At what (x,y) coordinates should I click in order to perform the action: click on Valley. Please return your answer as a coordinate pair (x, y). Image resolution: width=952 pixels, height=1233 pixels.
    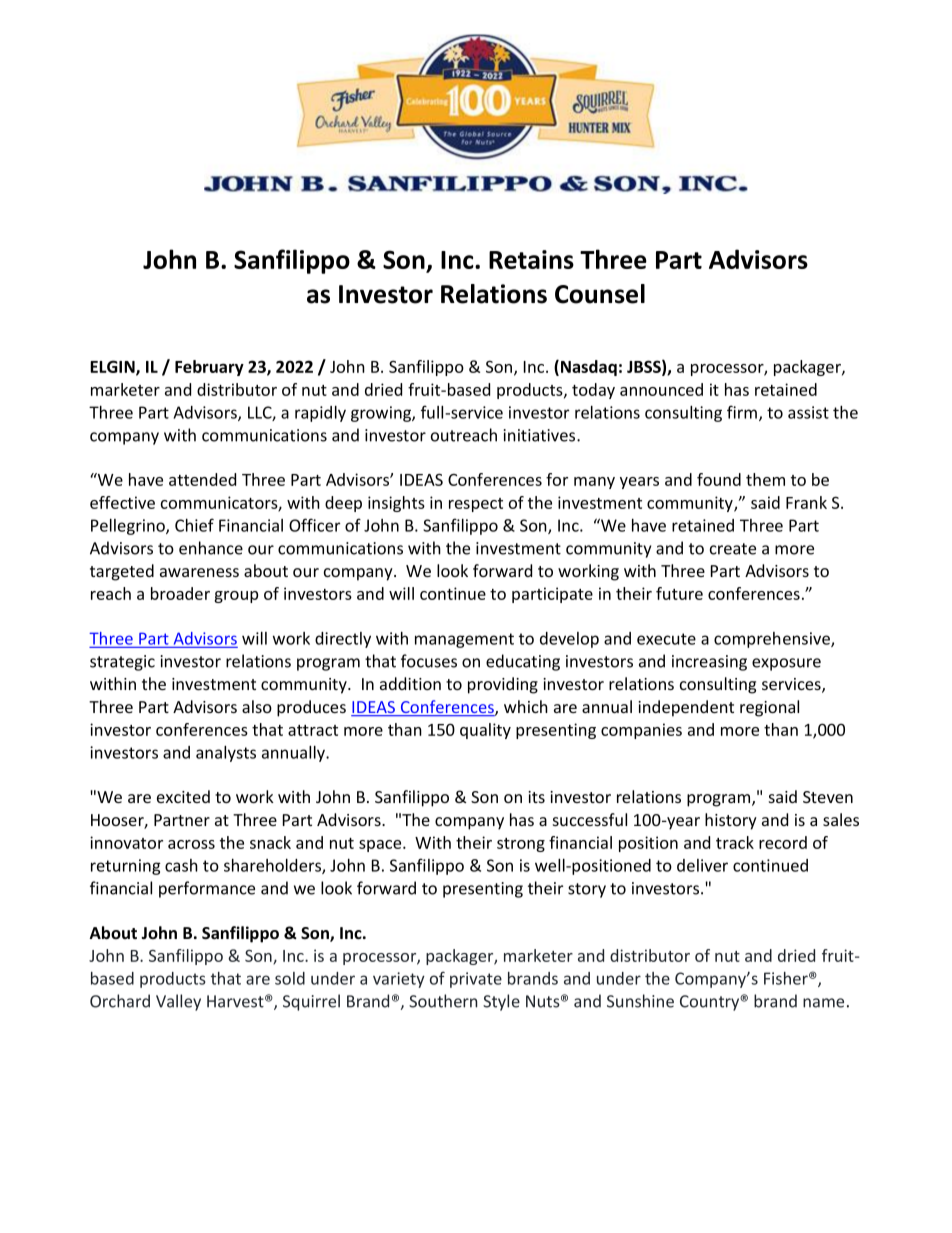
    Looking at the image, I should click on (178, 1002).
